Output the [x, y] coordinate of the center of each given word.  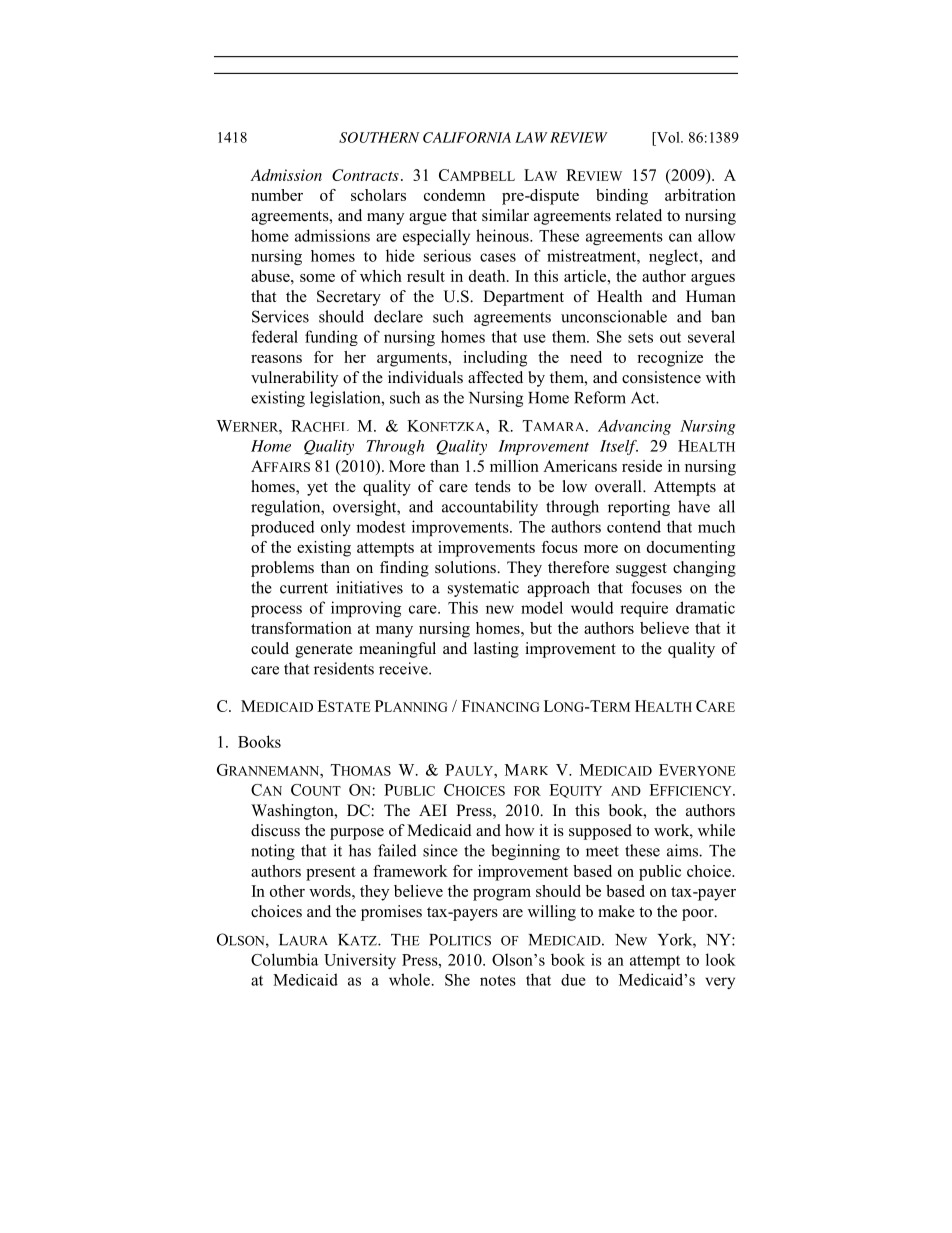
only [336, 528]
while [716, 830]
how [520, 830]
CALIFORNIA [467, 137]
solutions [466, 567]
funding [331, 338]
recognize [670, 359]
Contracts [365, 175]
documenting [691, 549]
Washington [293, 812]
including [495, 359]
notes [498, 980]
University [360, 961]
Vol [668, 137]
